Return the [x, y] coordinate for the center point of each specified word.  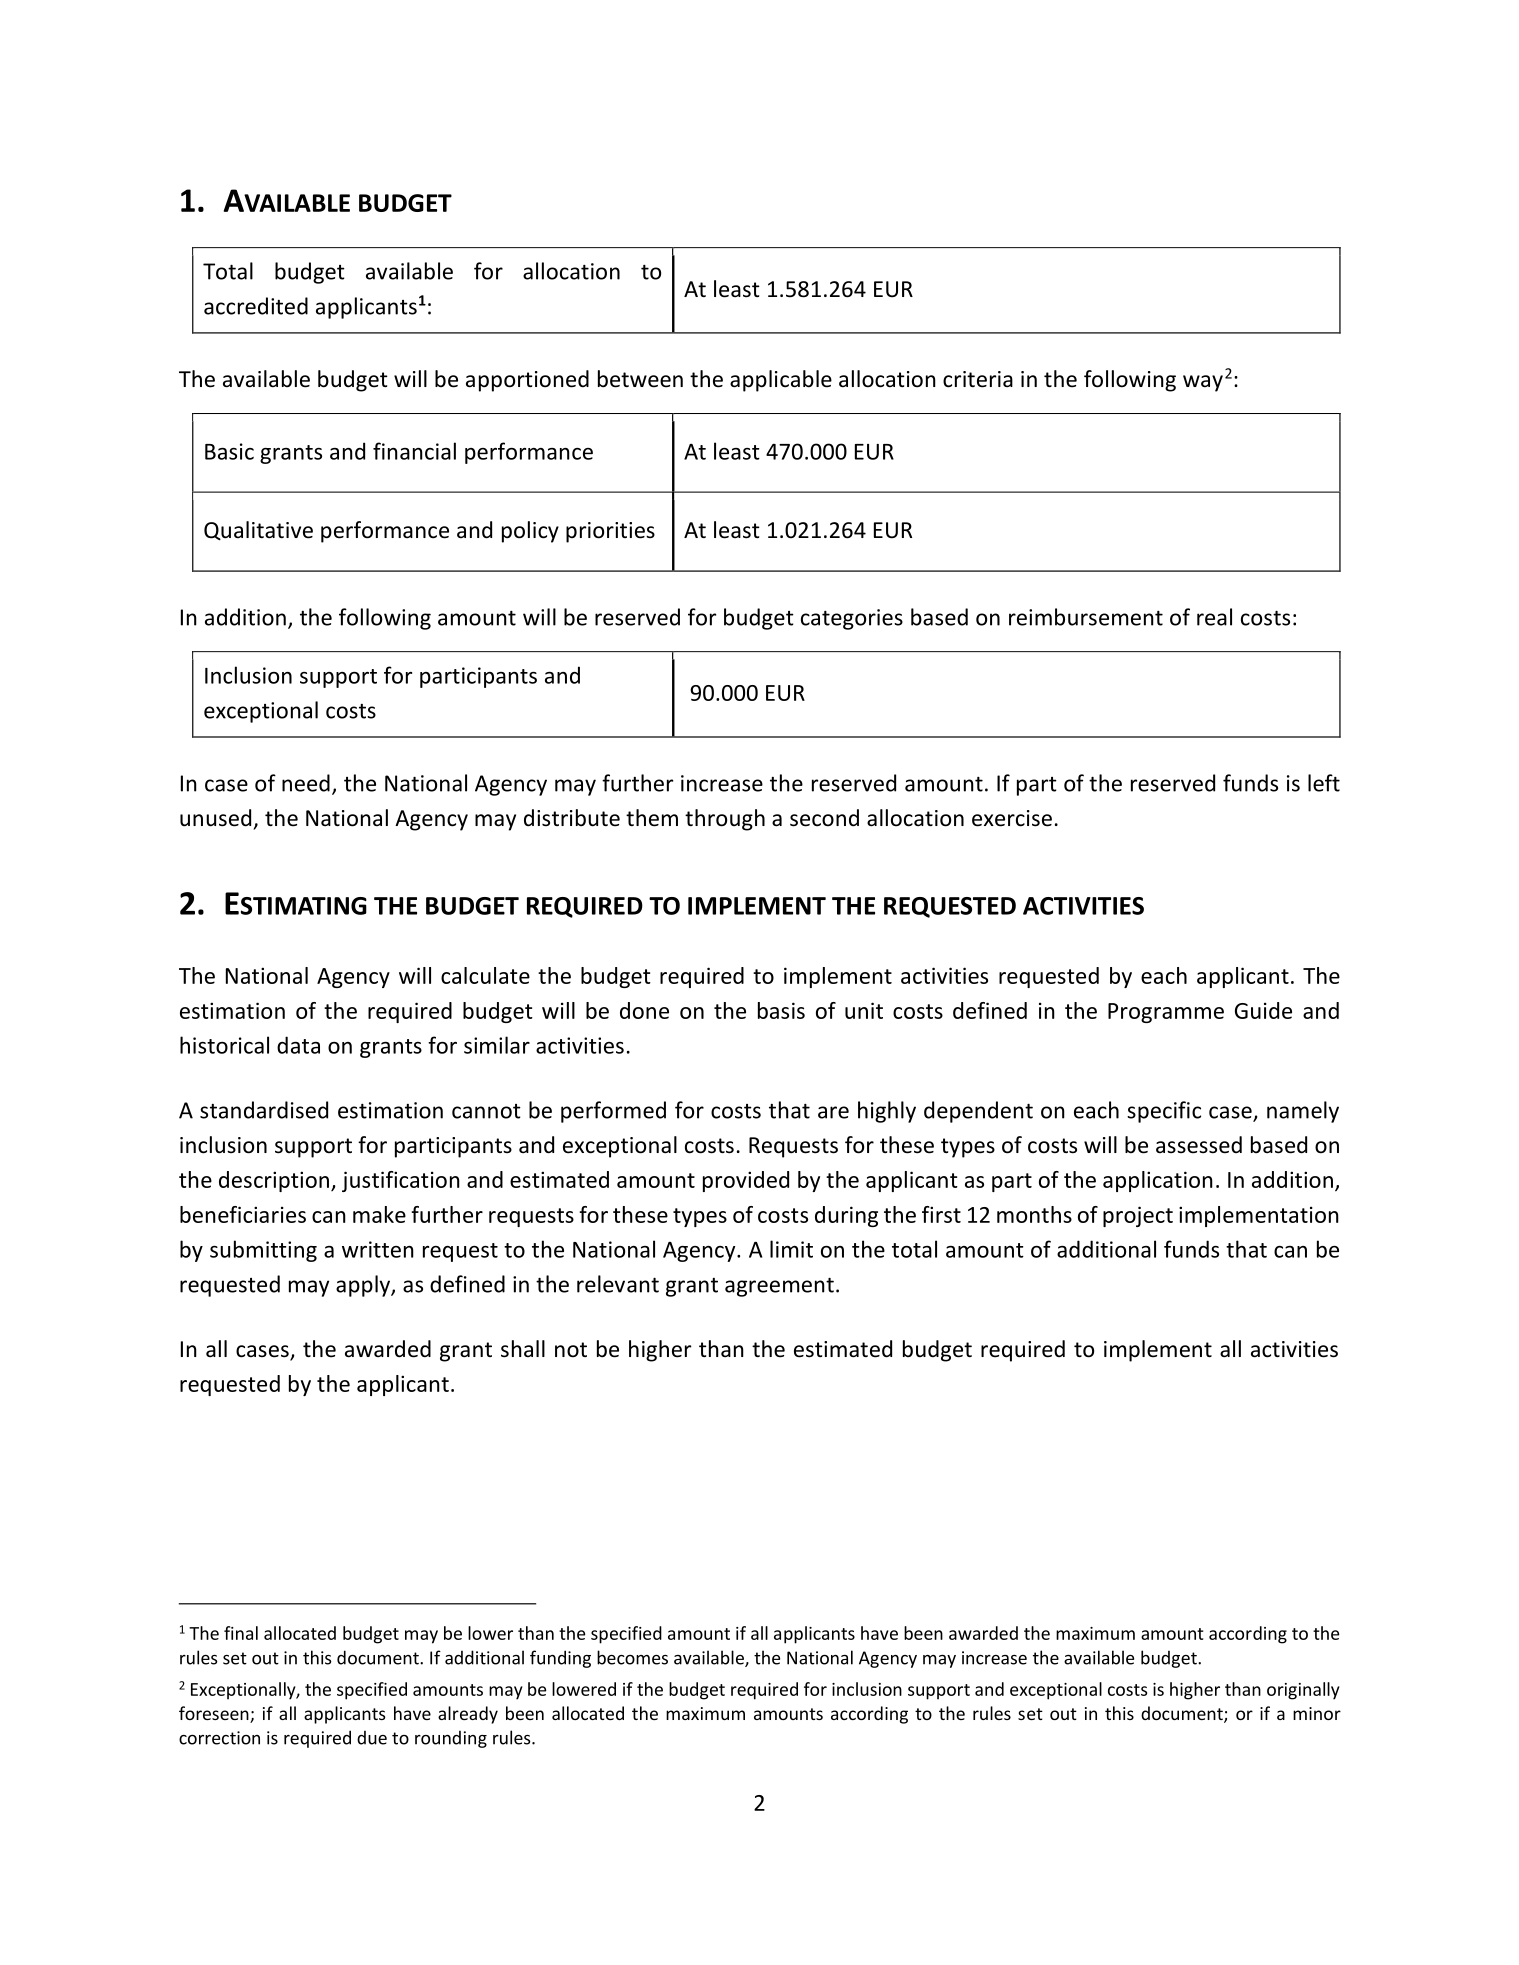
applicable [781, 381]
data [298, 1045]
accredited [256, 306]
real [1214, 617]
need [306, 783]
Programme [1166, 1013]
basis [781, 1010]
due [372, 1737]
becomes [632, 1657]
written [378, 1249]
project [1138, 1216]
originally [1303, 1691]
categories [852, 619]
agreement [779, 1287]
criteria [978, 379]
